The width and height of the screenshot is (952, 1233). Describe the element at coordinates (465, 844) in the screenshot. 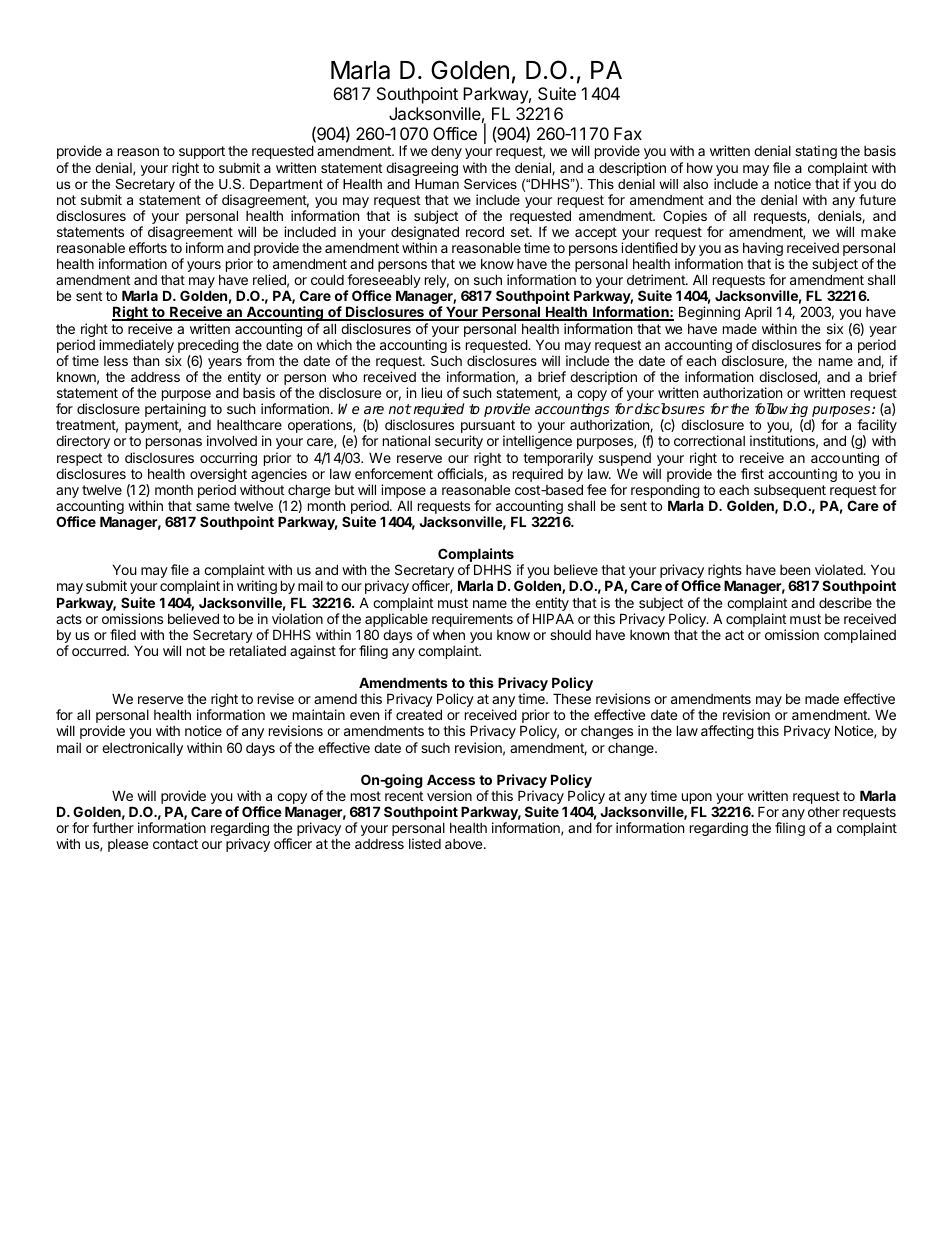

I see `above` at that location.
